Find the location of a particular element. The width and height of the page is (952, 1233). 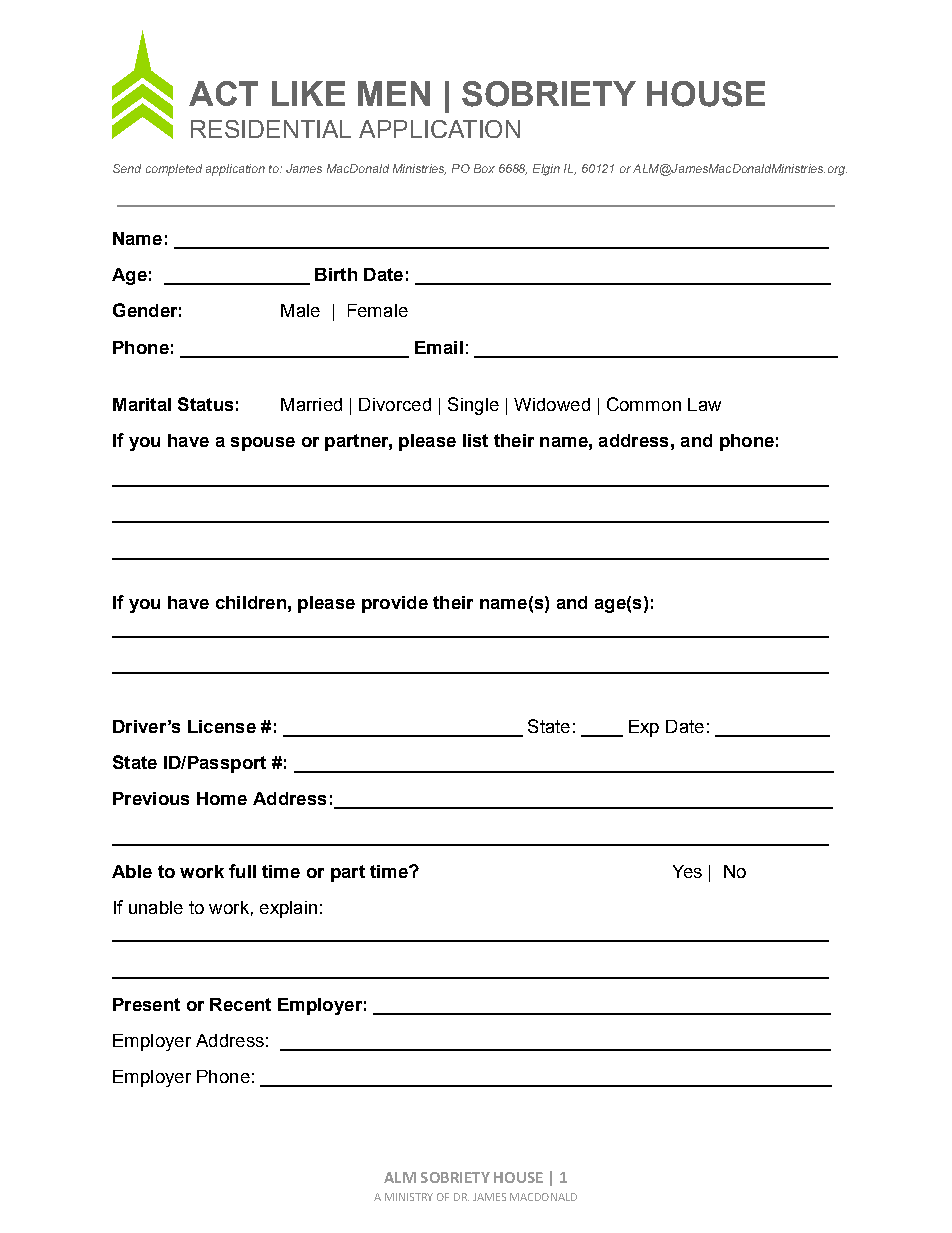

full is located at coordinates (242, 871).
